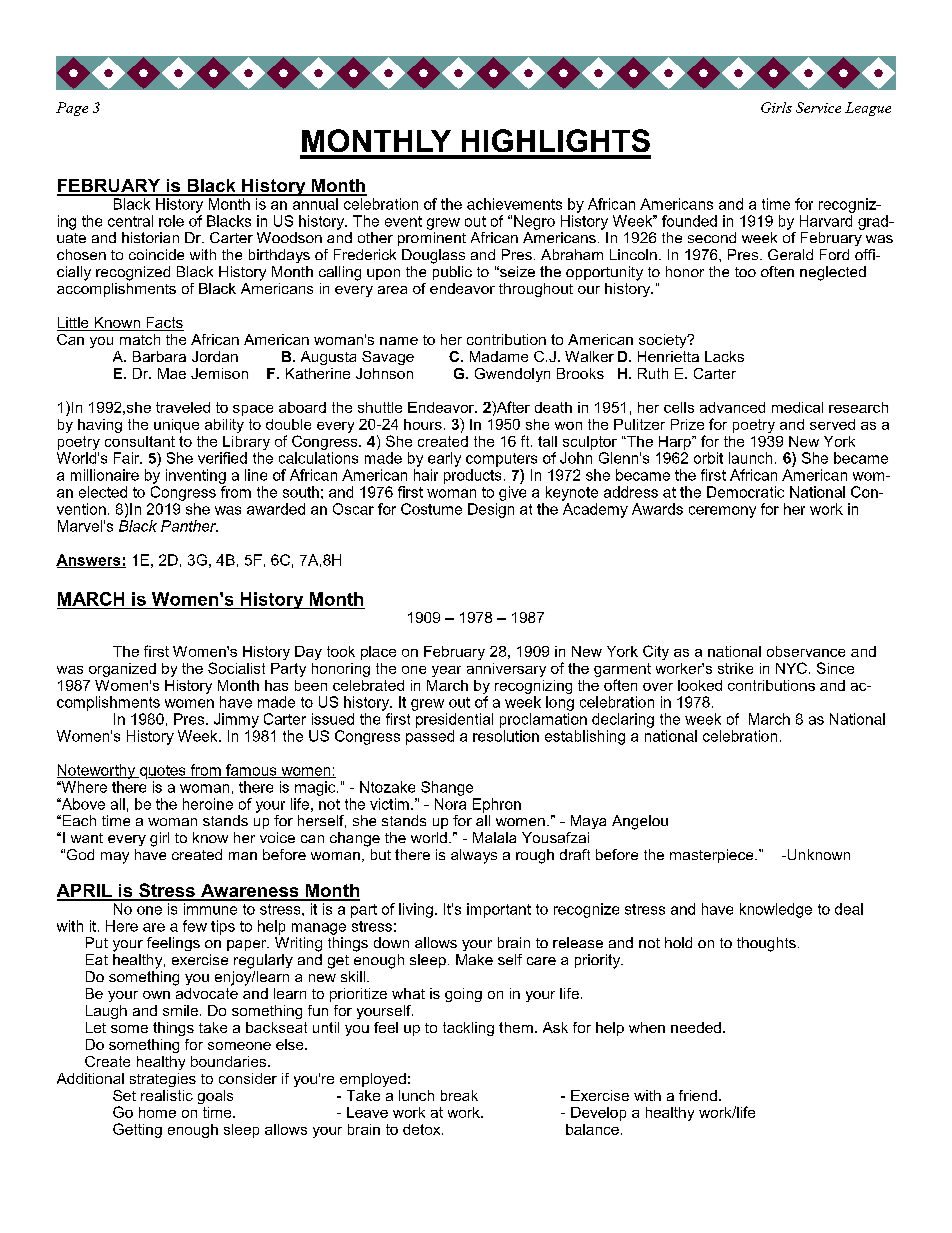  What do you see at coordinates (750, 458) in the screenshot?
I see `launch` at bounding box center [750, 458].
